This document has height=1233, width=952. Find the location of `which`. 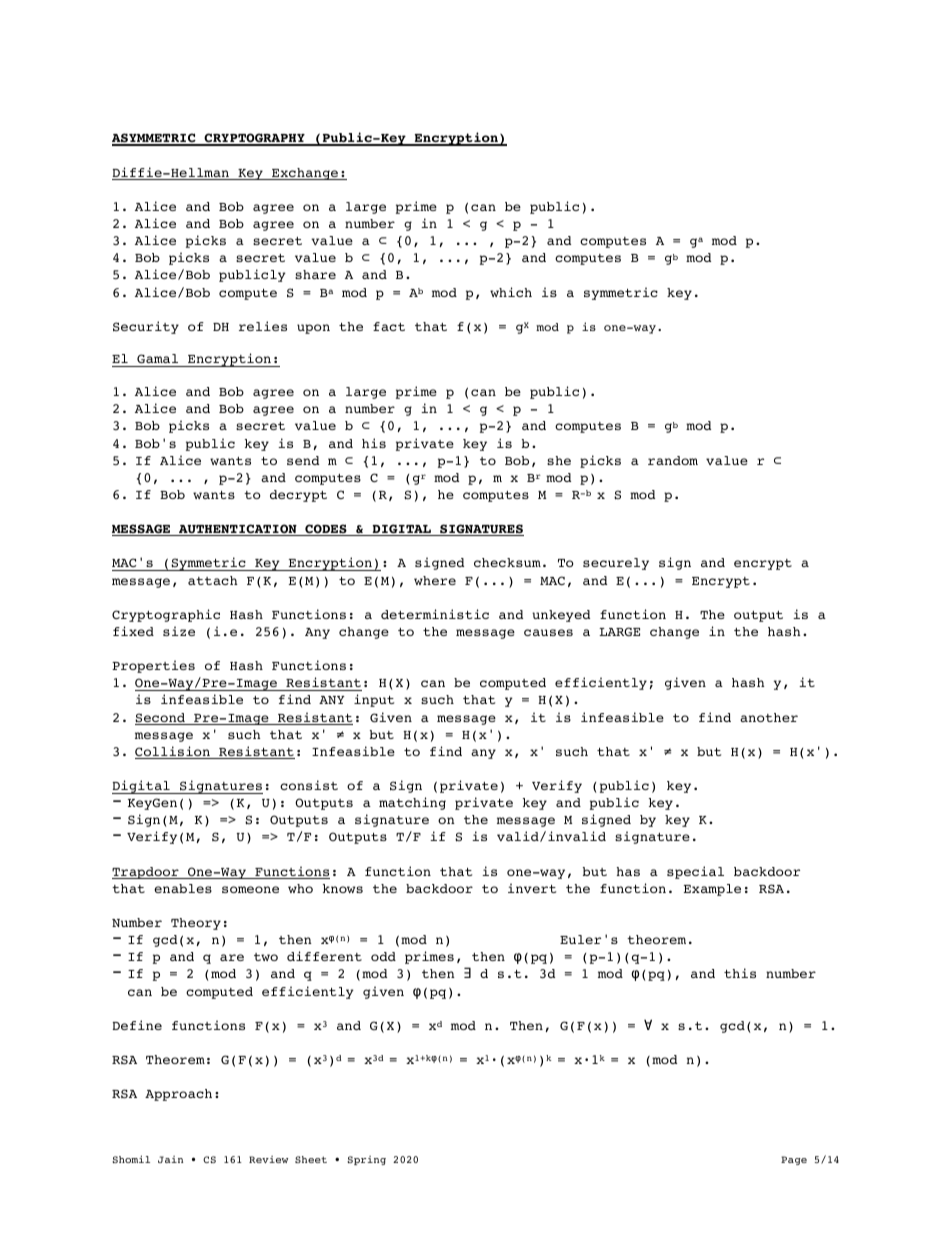

which is located at coordinates (511, 292).
